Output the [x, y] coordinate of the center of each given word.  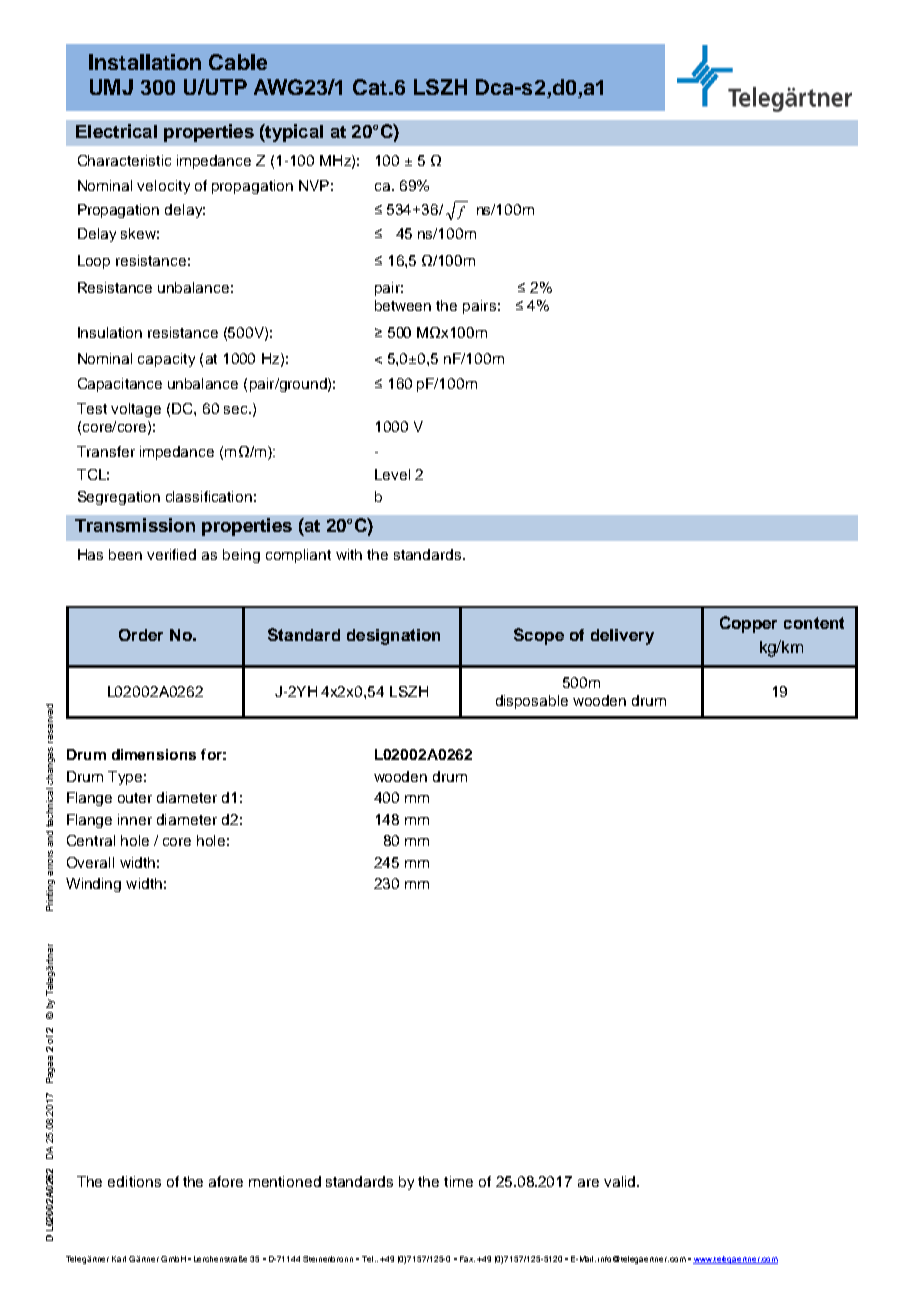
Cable [238, 62]
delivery [622, 637]
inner [135, 819]
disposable [532, 702]
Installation [145, 62]
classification [209, 496]
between [403, 305]
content [814, 623]
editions [134, 1181]
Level [392, 474]
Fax [467, 1259]
